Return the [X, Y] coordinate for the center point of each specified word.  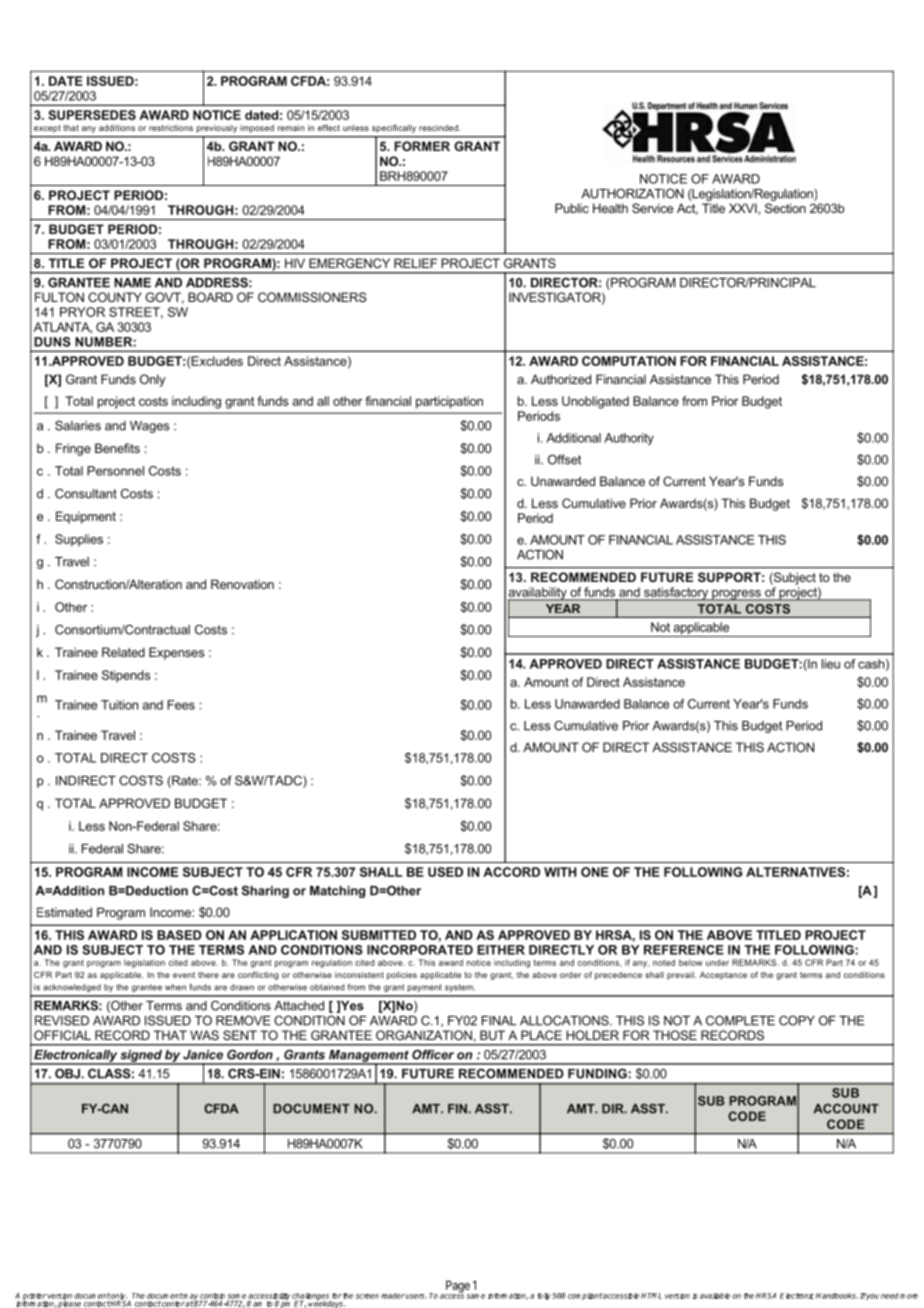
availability [538, 594]
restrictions [171, 128]
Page [457, 1287]
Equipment [86, 517]
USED [445, 872]
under [717, 962]
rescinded [439, 128]
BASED [179, 935]
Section [785, 208]
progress [736, 595]
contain [212, 1297]
